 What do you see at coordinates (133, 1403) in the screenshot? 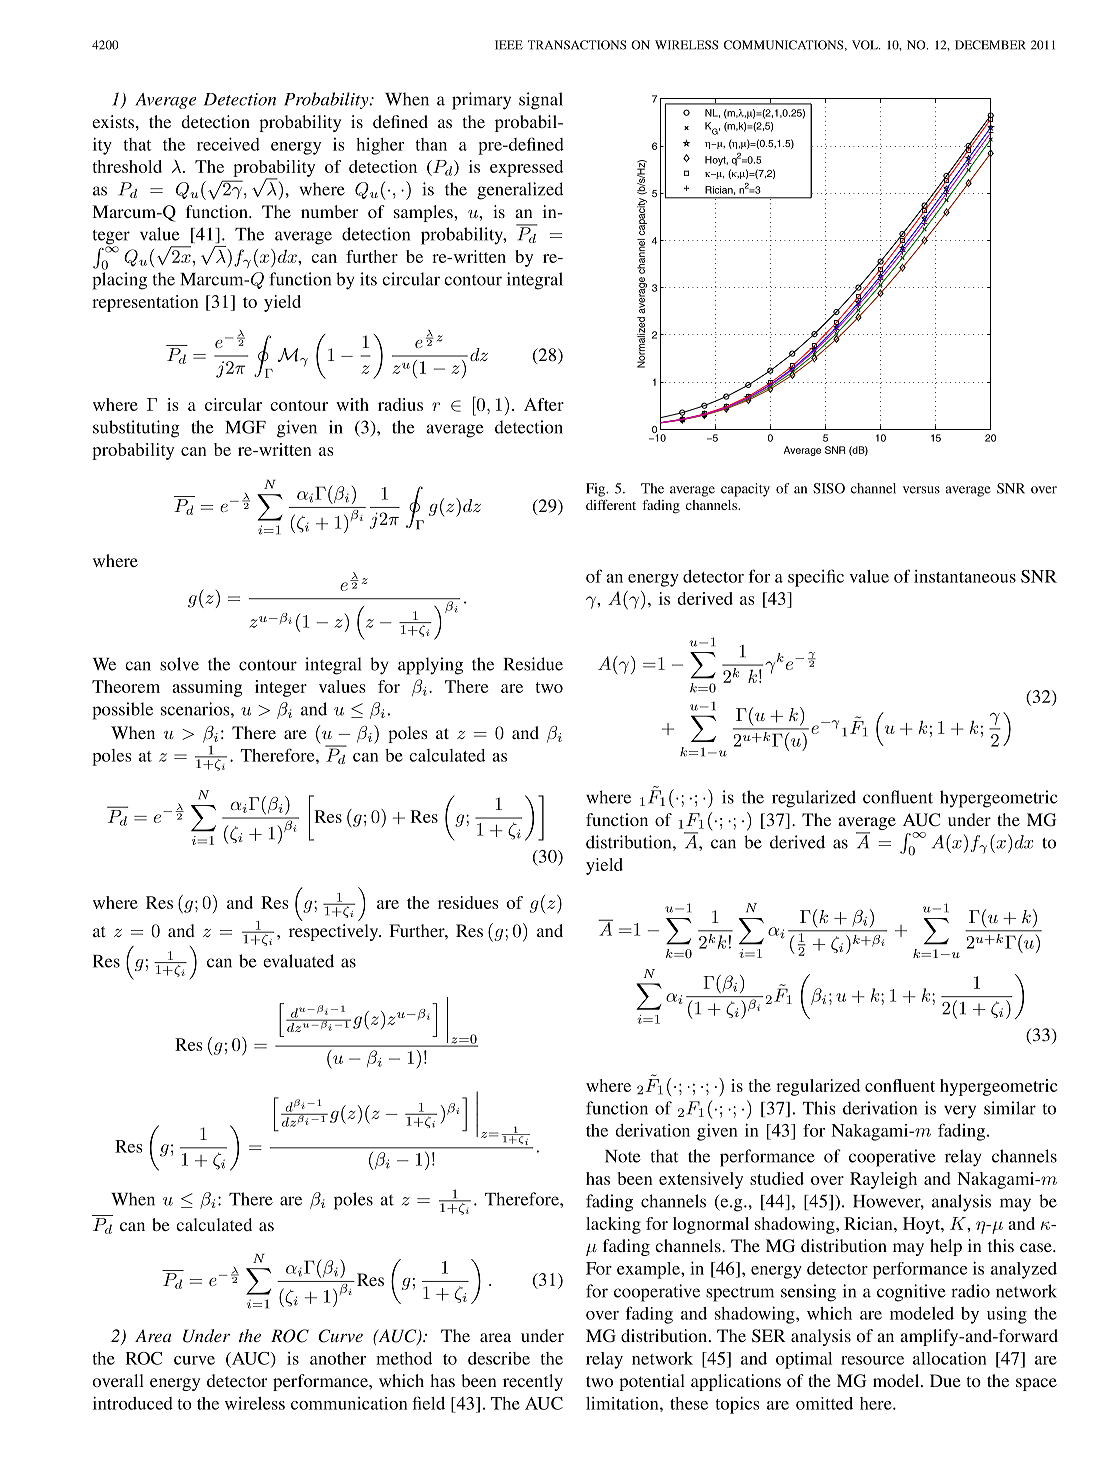
I see `introduced` at bounding box center [133, 1403].
